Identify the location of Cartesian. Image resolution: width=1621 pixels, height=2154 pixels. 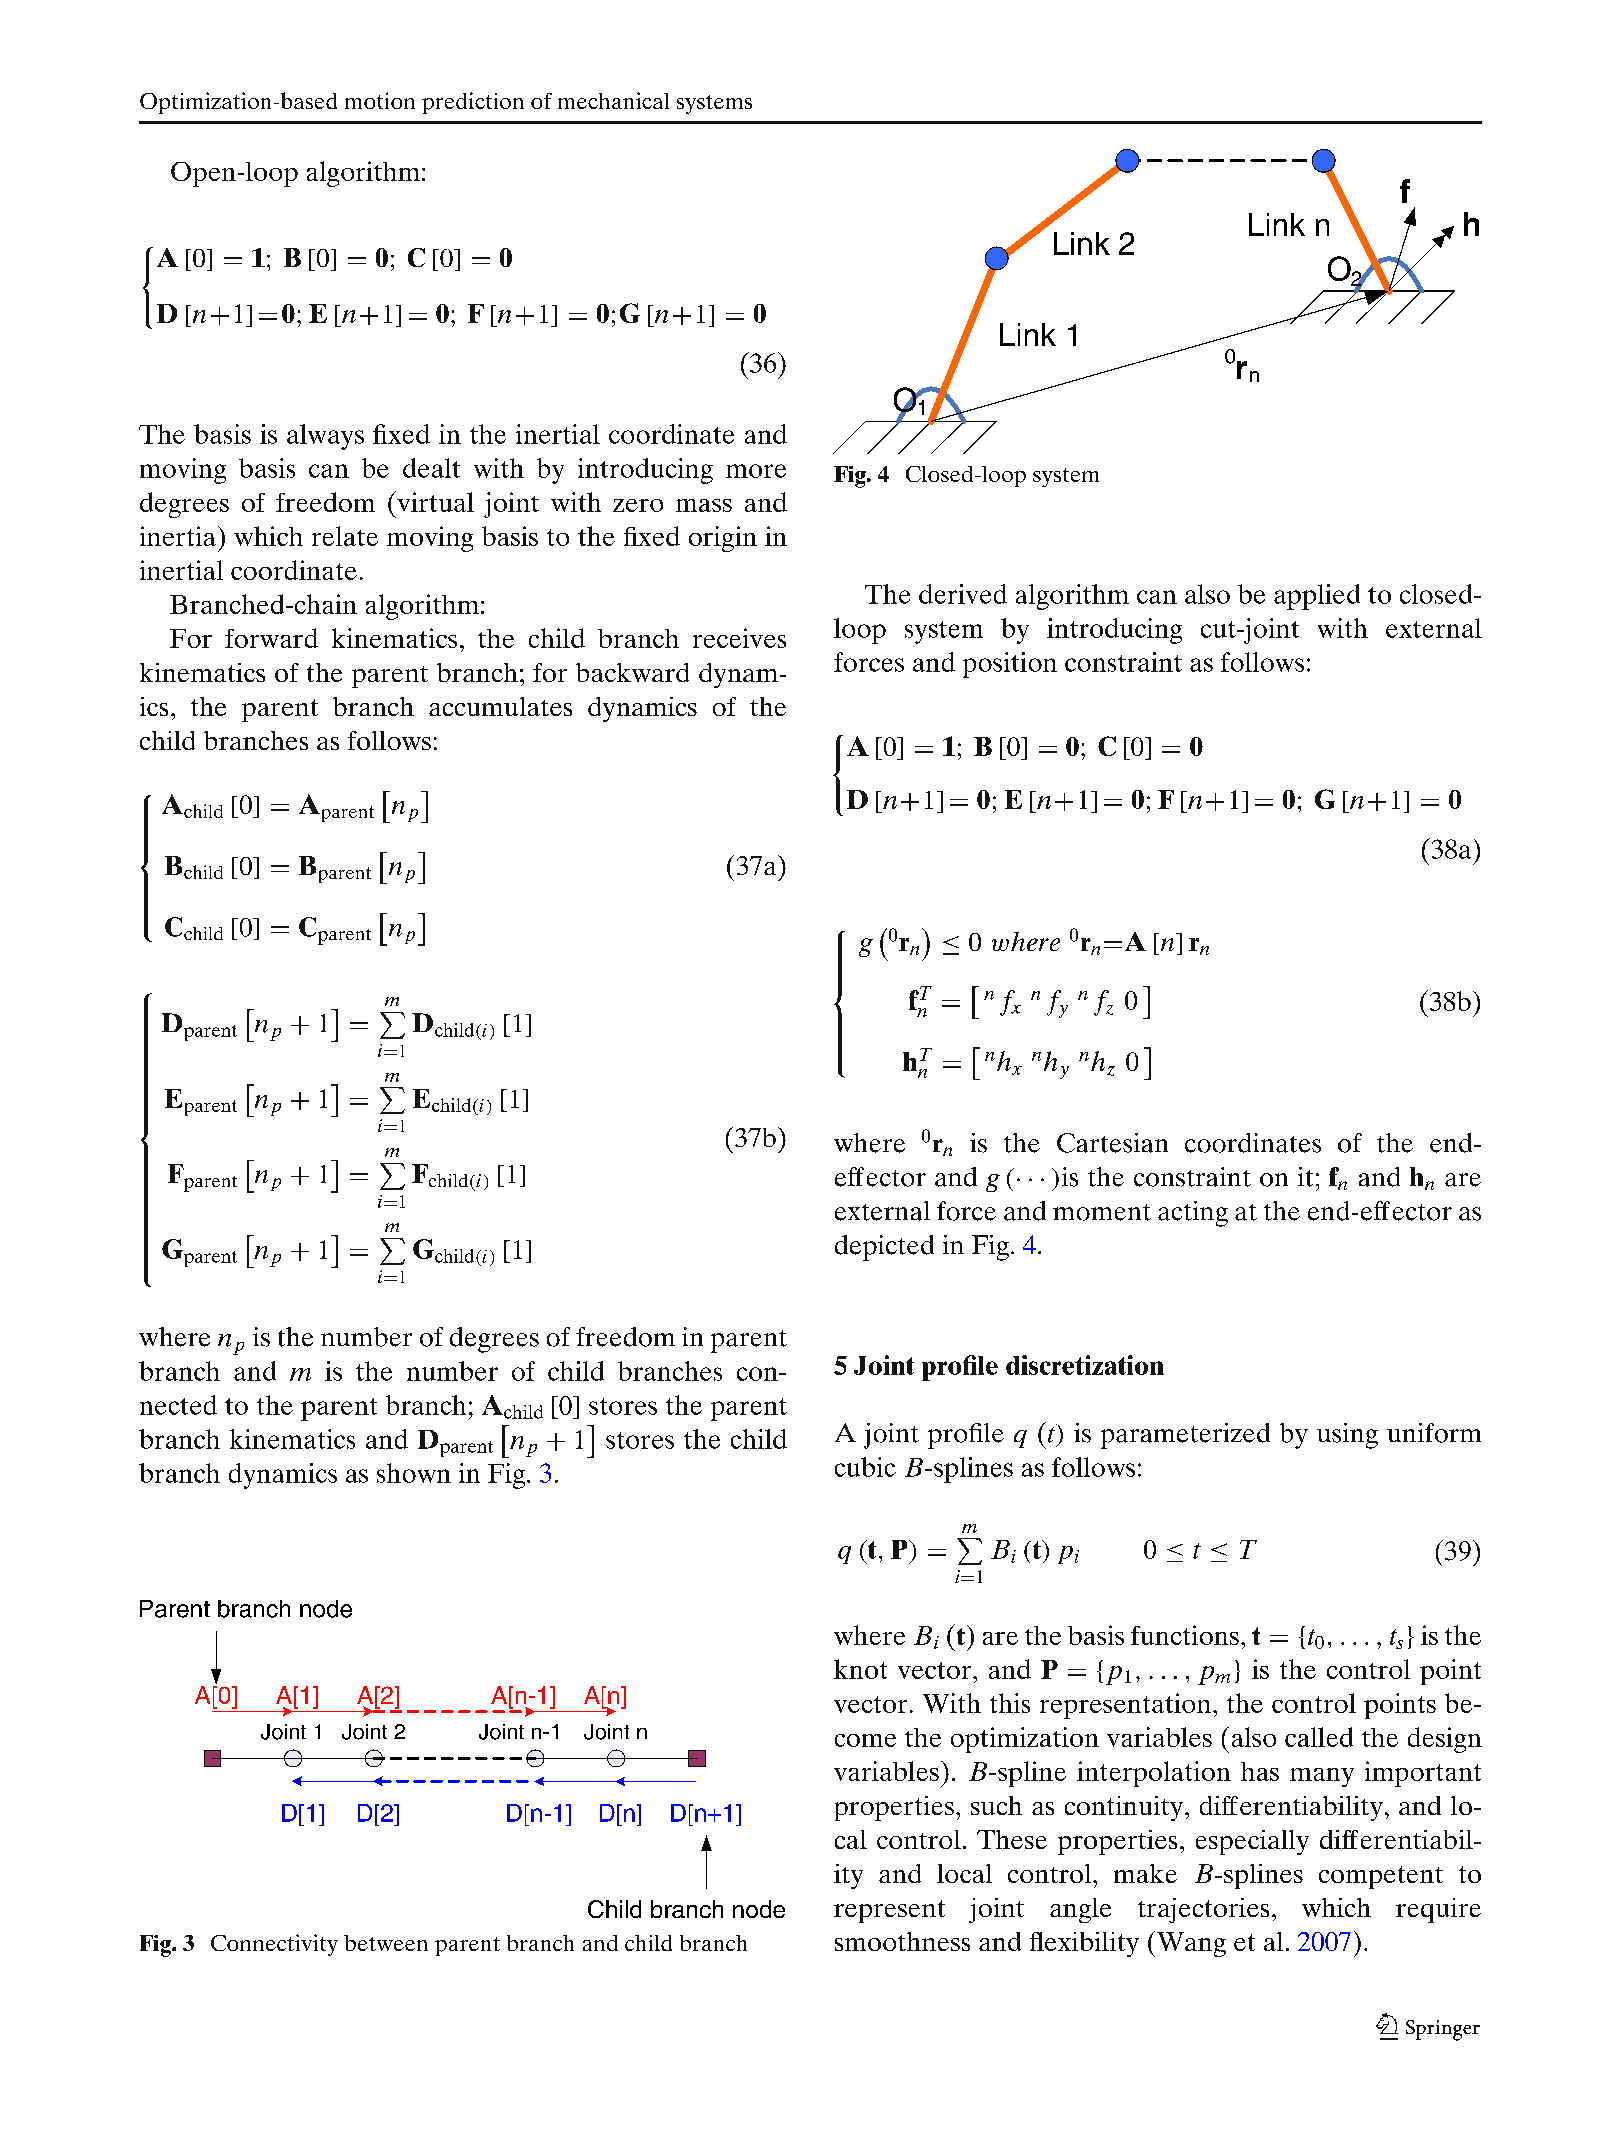
(1112, 1143).
